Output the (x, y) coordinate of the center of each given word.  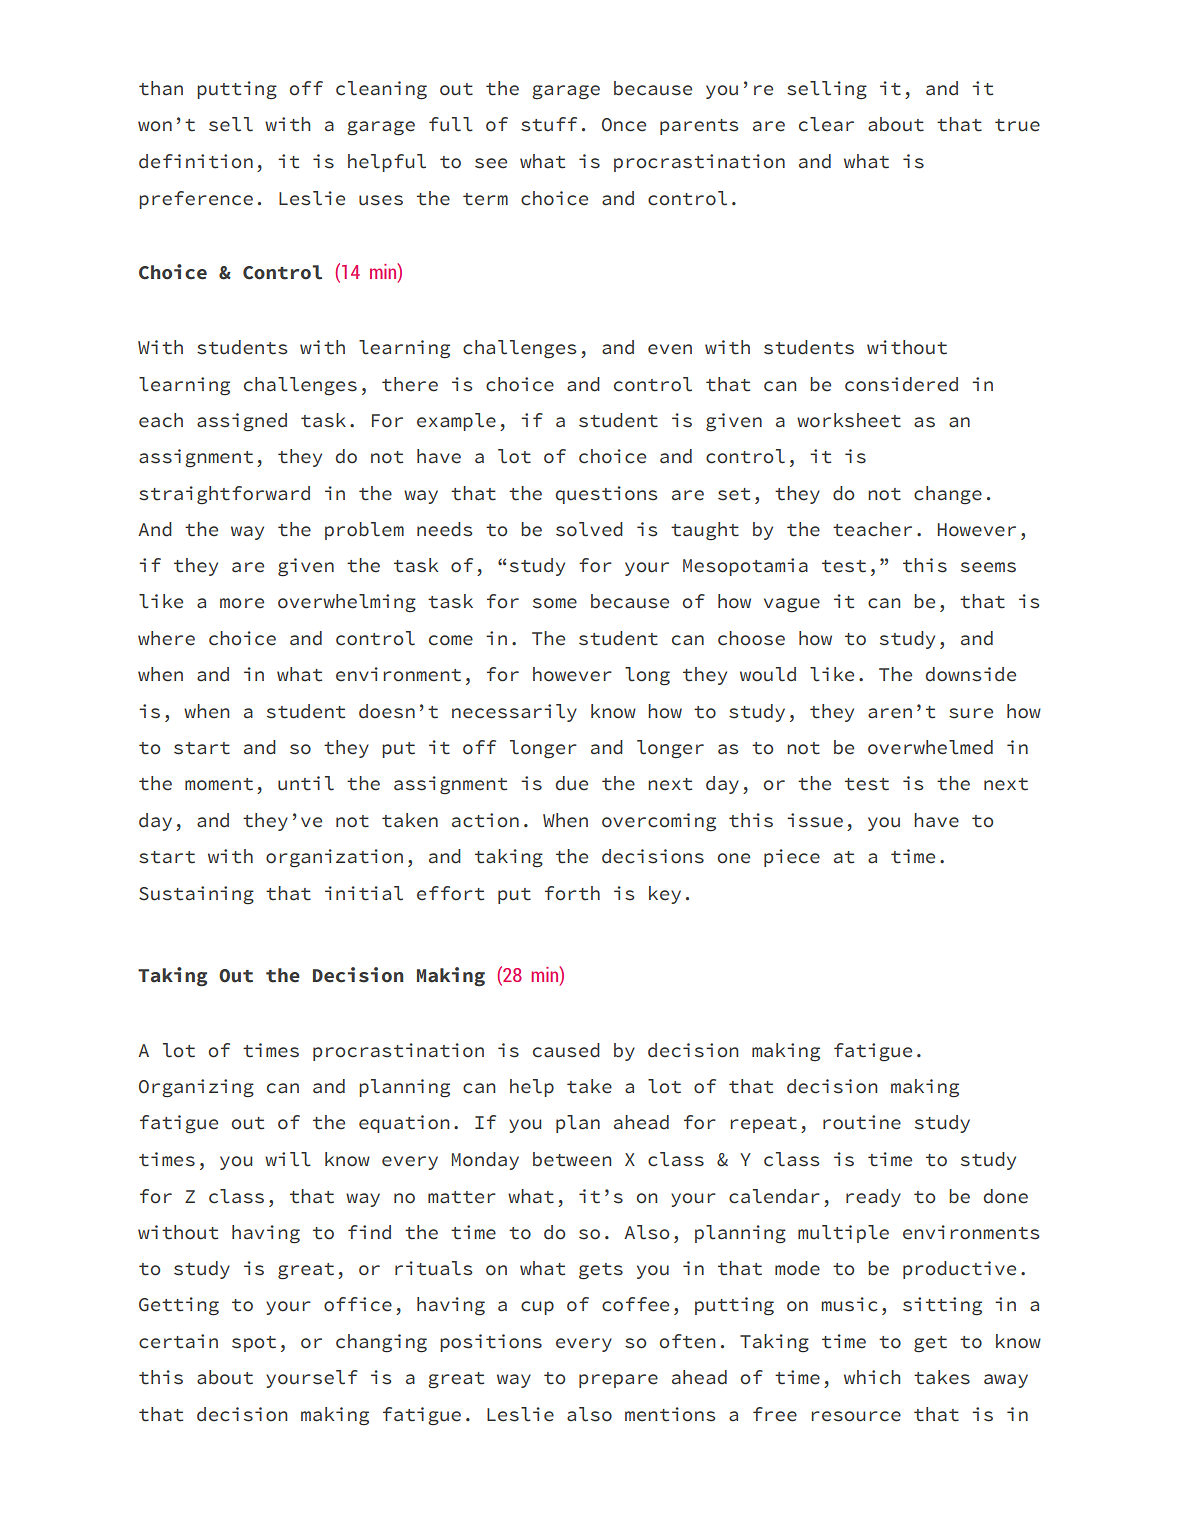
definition (196, 161)
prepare (618, 1381)
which (872, 1377)
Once (624, 125)
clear (826, 124)
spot (254, 1344)
